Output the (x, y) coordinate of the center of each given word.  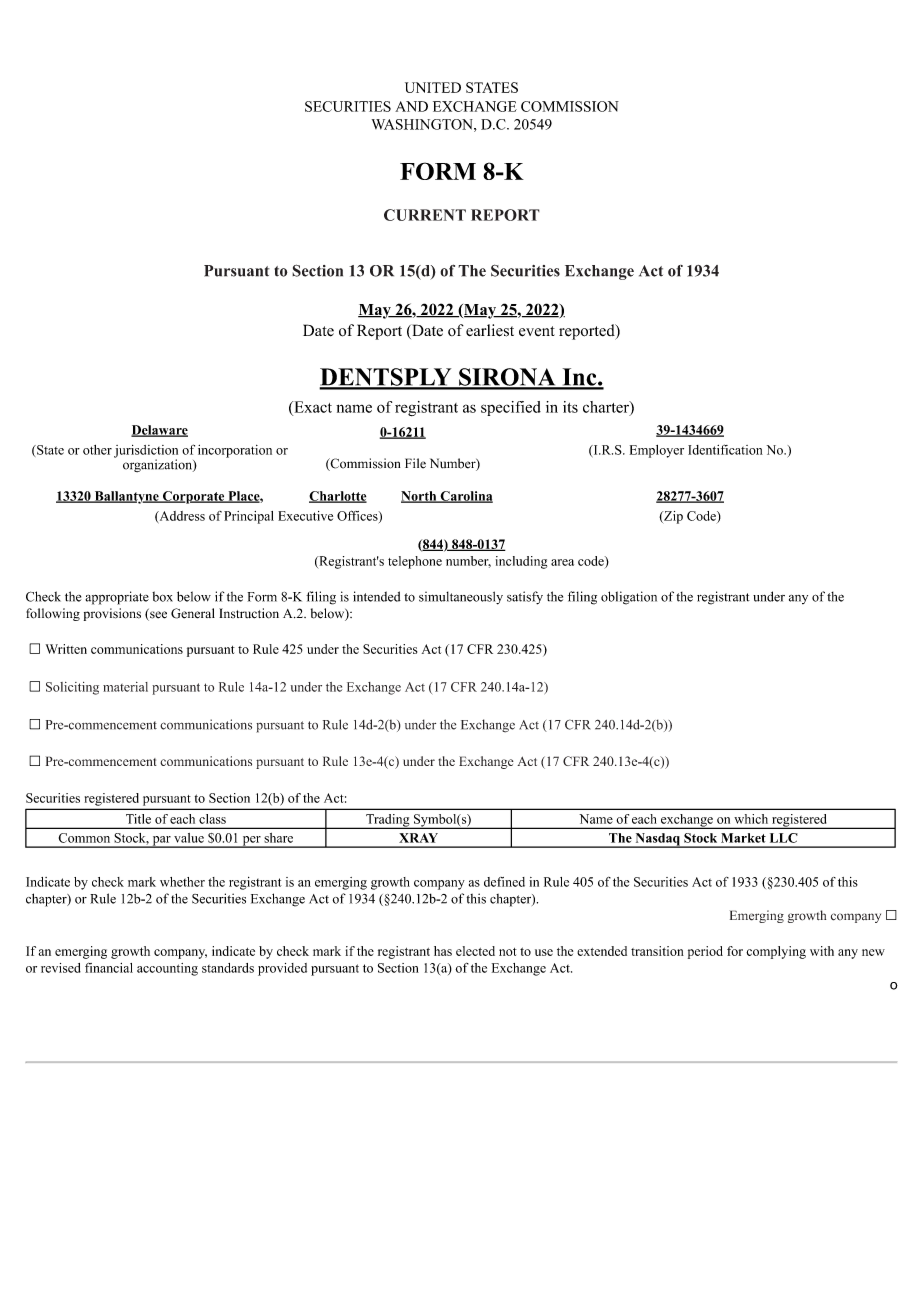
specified (511, 408)
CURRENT (425, 215)
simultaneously (461, 598)
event (537, 331)
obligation (629, 598)
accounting (167, 969)
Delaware (159, 431)
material (125, 687)
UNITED (433, 87)
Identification (725, 449)
